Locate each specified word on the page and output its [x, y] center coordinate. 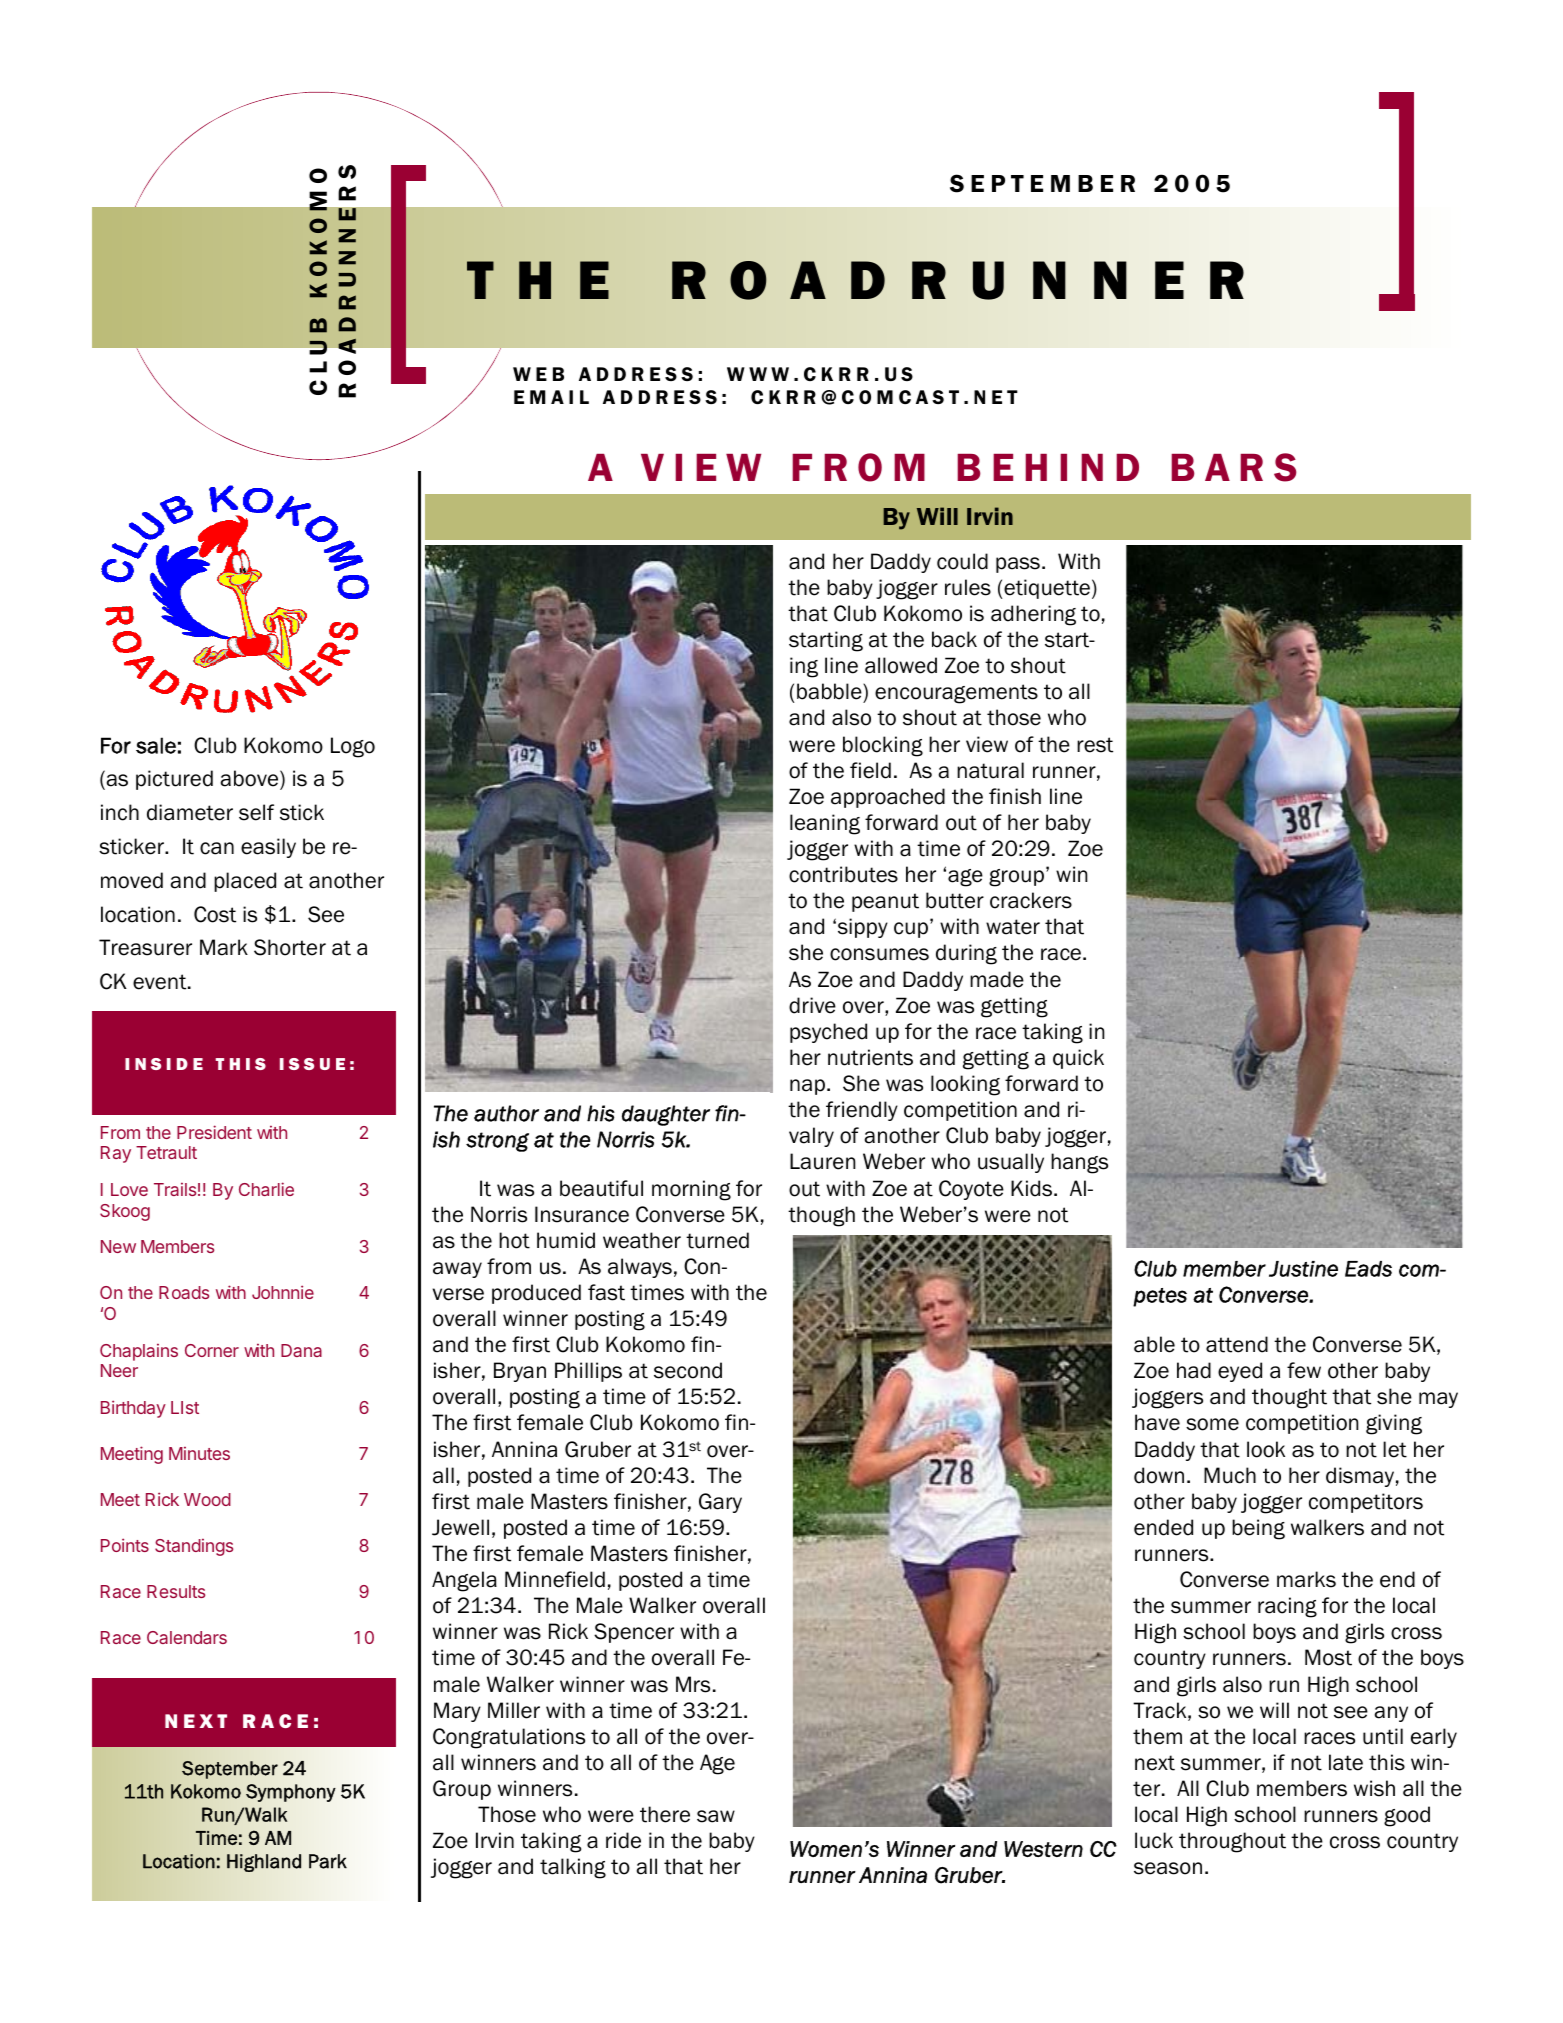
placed [245, 882]
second [688, 1370]
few [1304, 1370]
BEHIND [1048, 467]
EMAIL [551, 397]
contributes [843, 874]
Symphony [291, 1793]
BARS [1233, 467]
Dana [301, 1350]
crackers [1031, 900]
